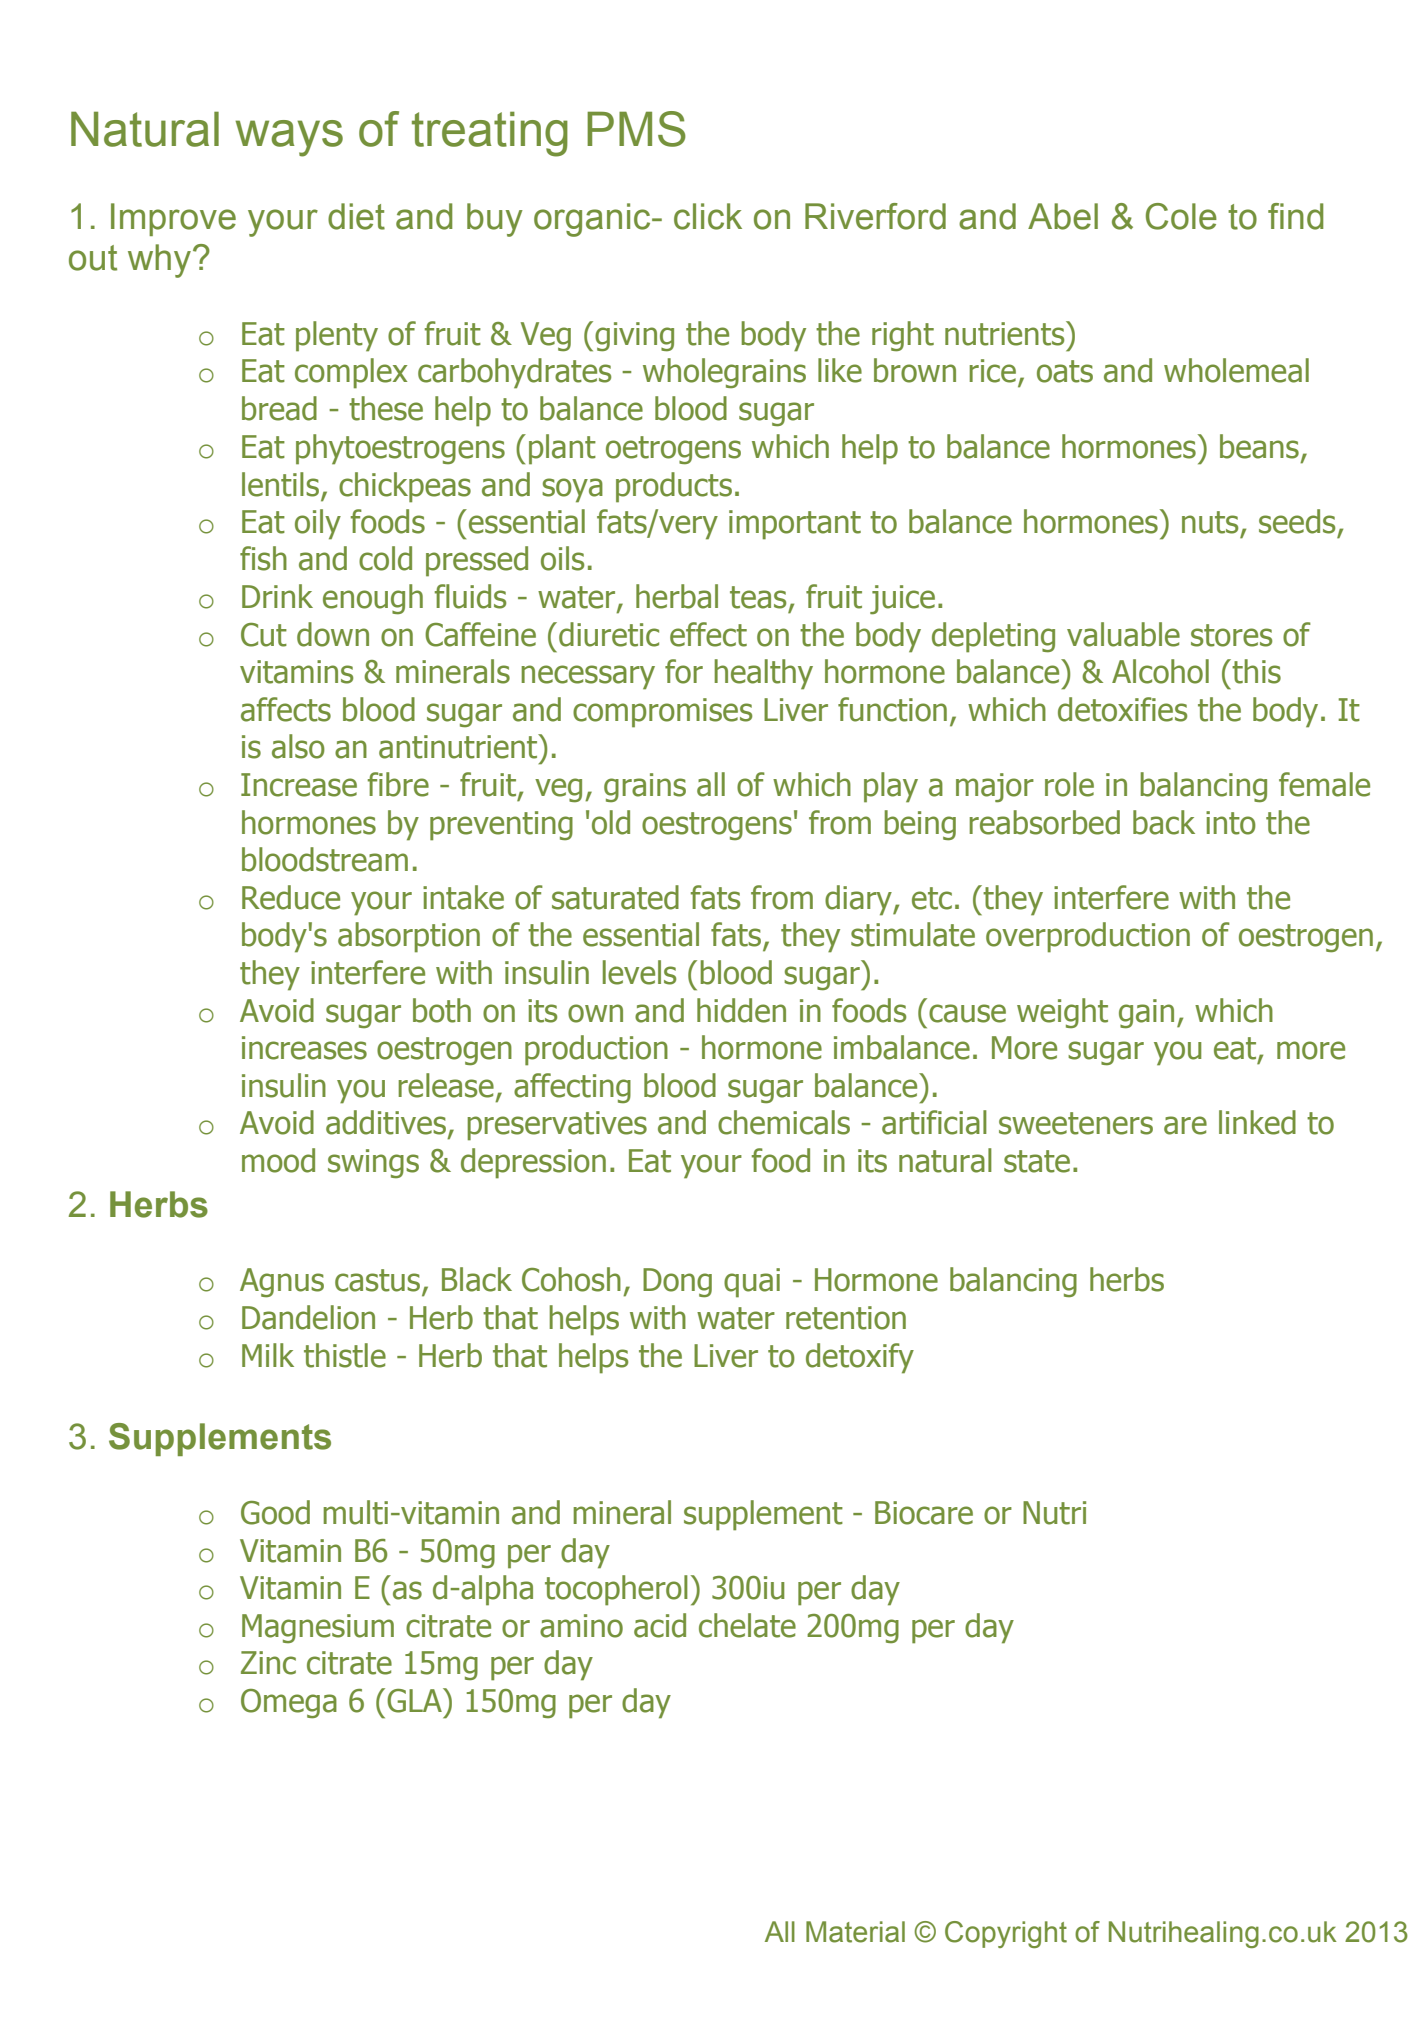  What do you see at coordinates (636, 129) in the image?
I see `PMS` at bounding box center [636, 129].
